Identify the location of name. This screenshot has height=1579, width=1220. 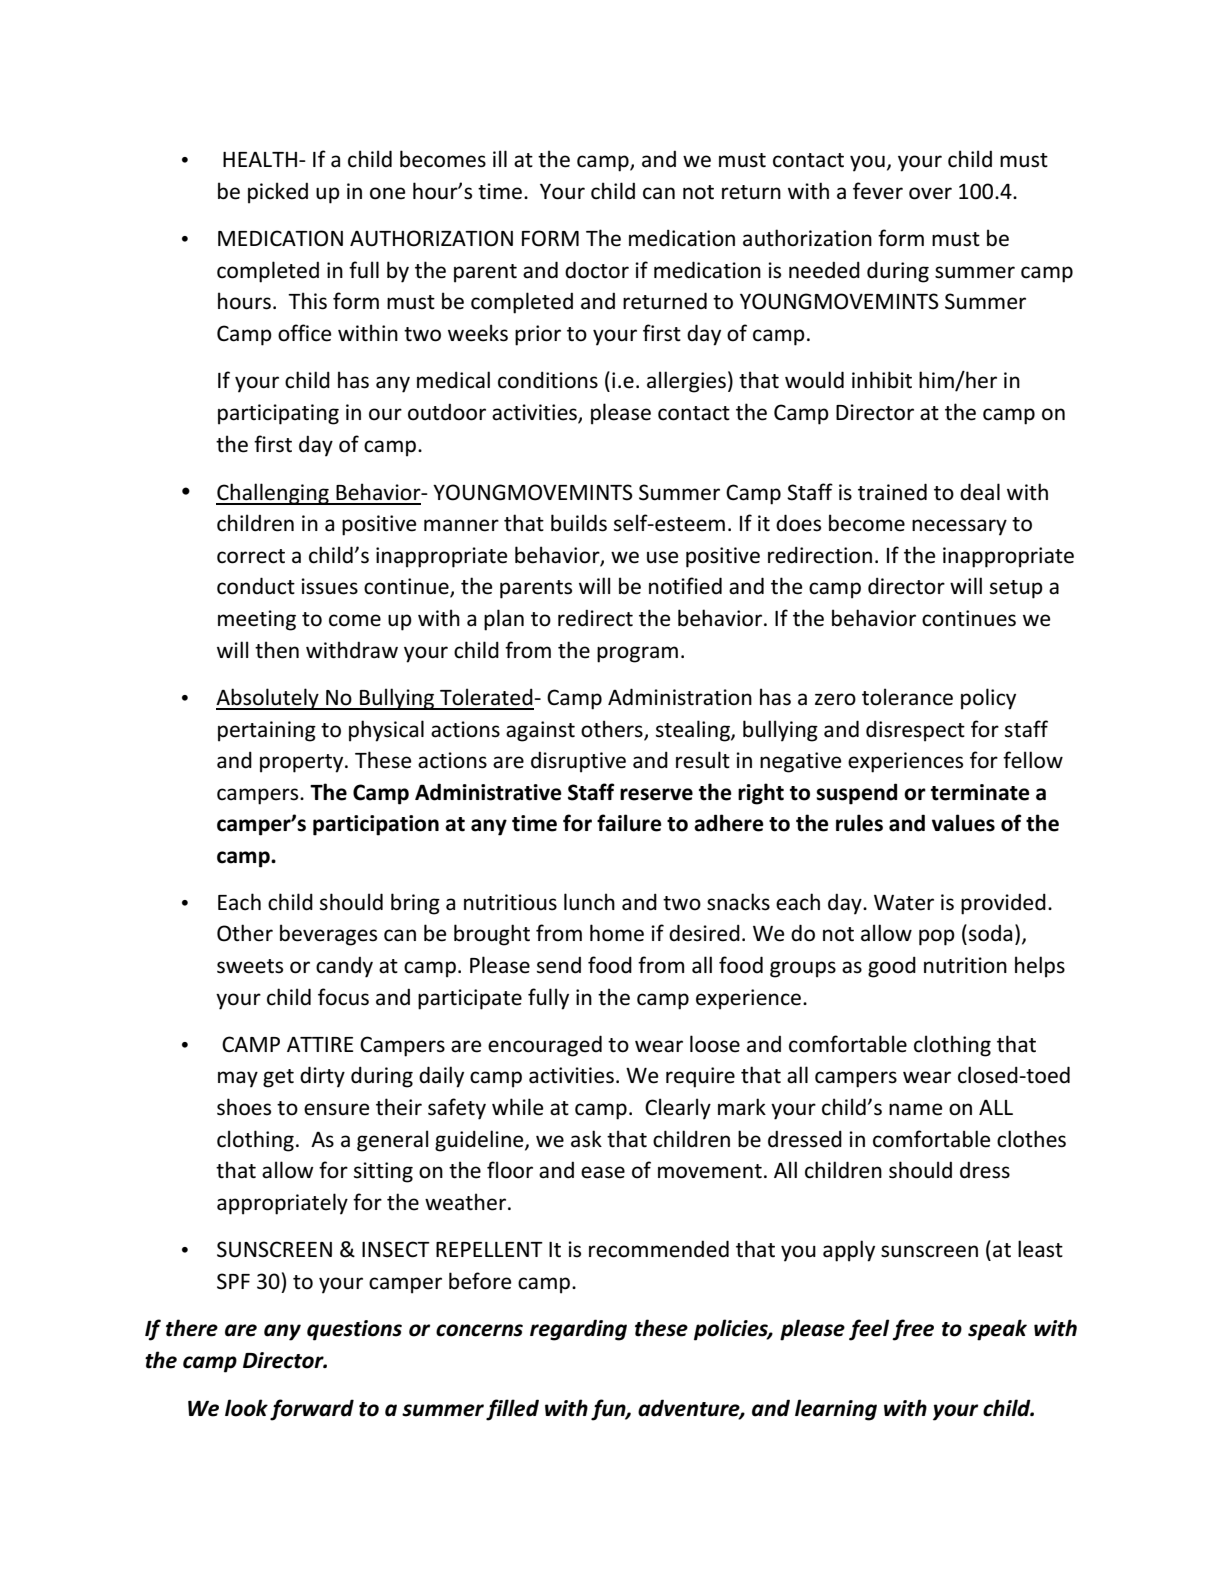
(916, 1109).
